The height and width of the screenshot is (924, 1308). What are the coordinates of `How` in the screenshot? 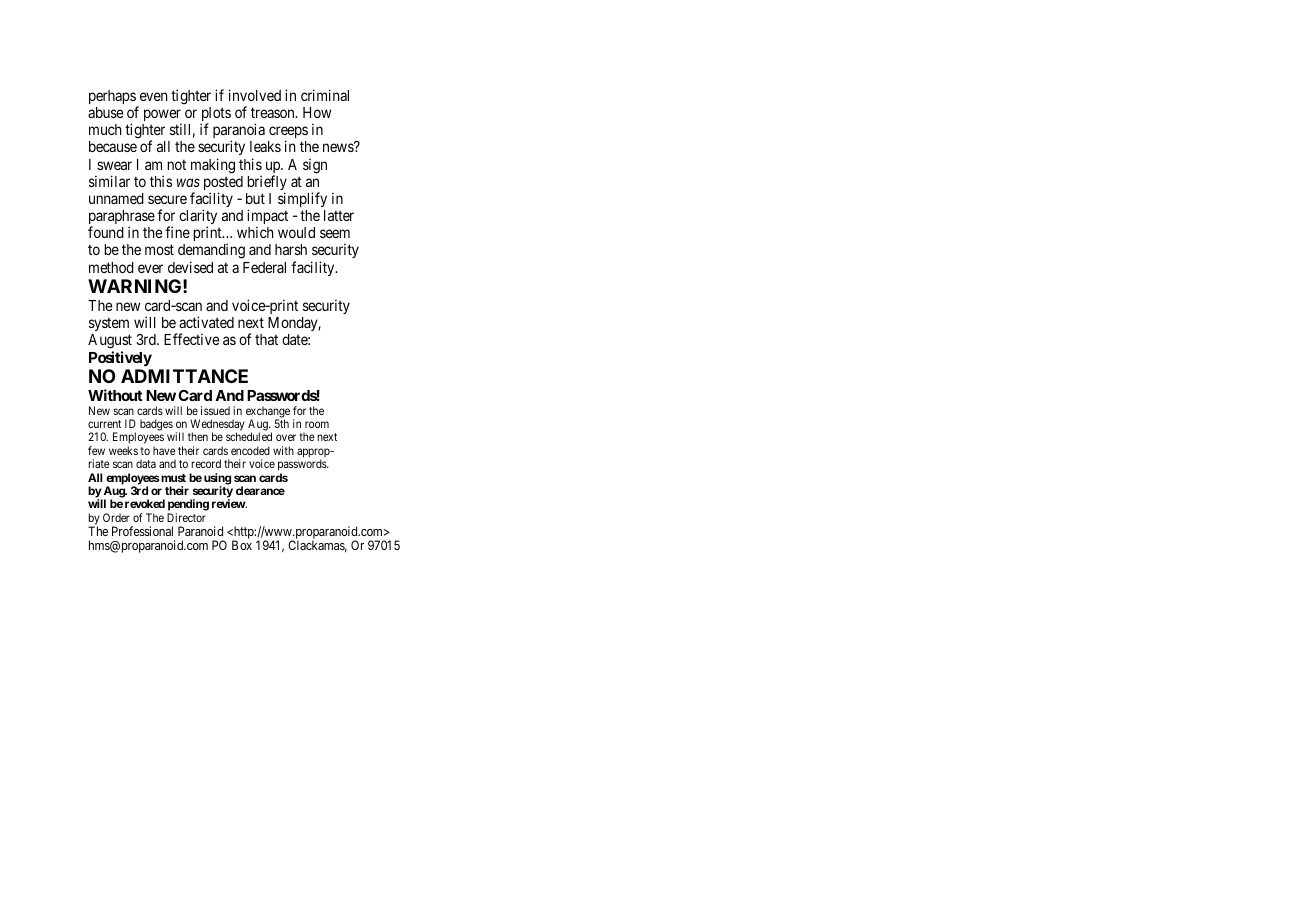 It's located at (317, 112).
